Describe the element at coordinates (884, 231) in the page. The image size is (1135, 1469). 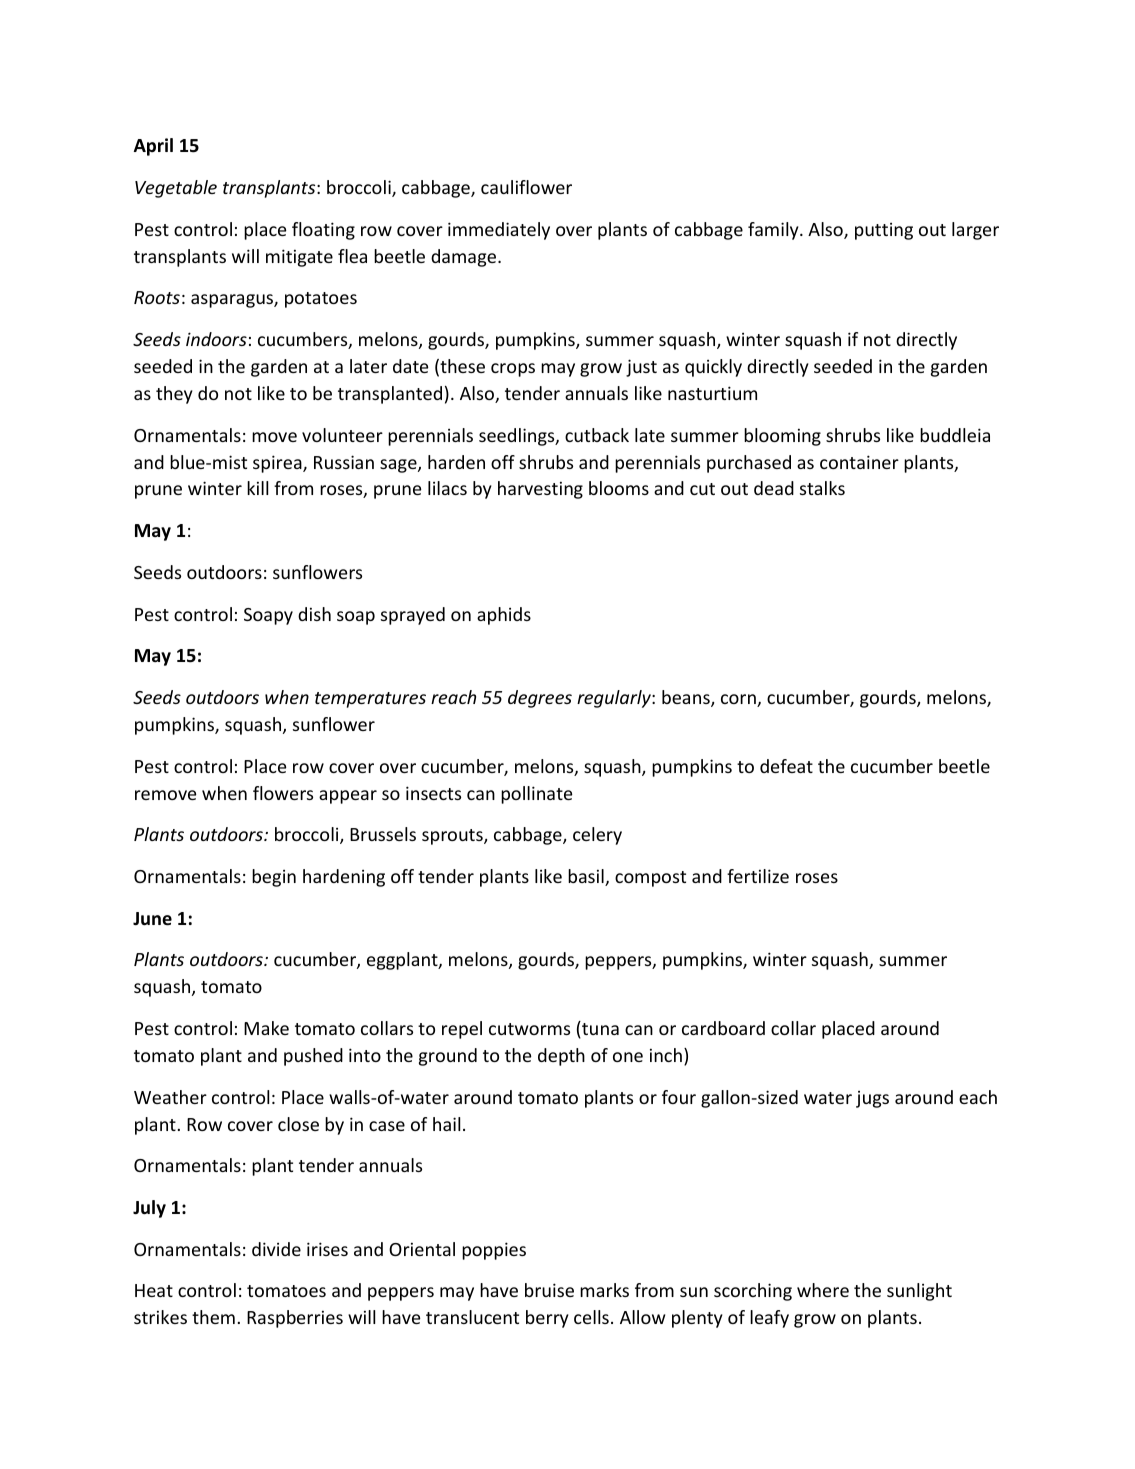
I see `putting` at that location.
